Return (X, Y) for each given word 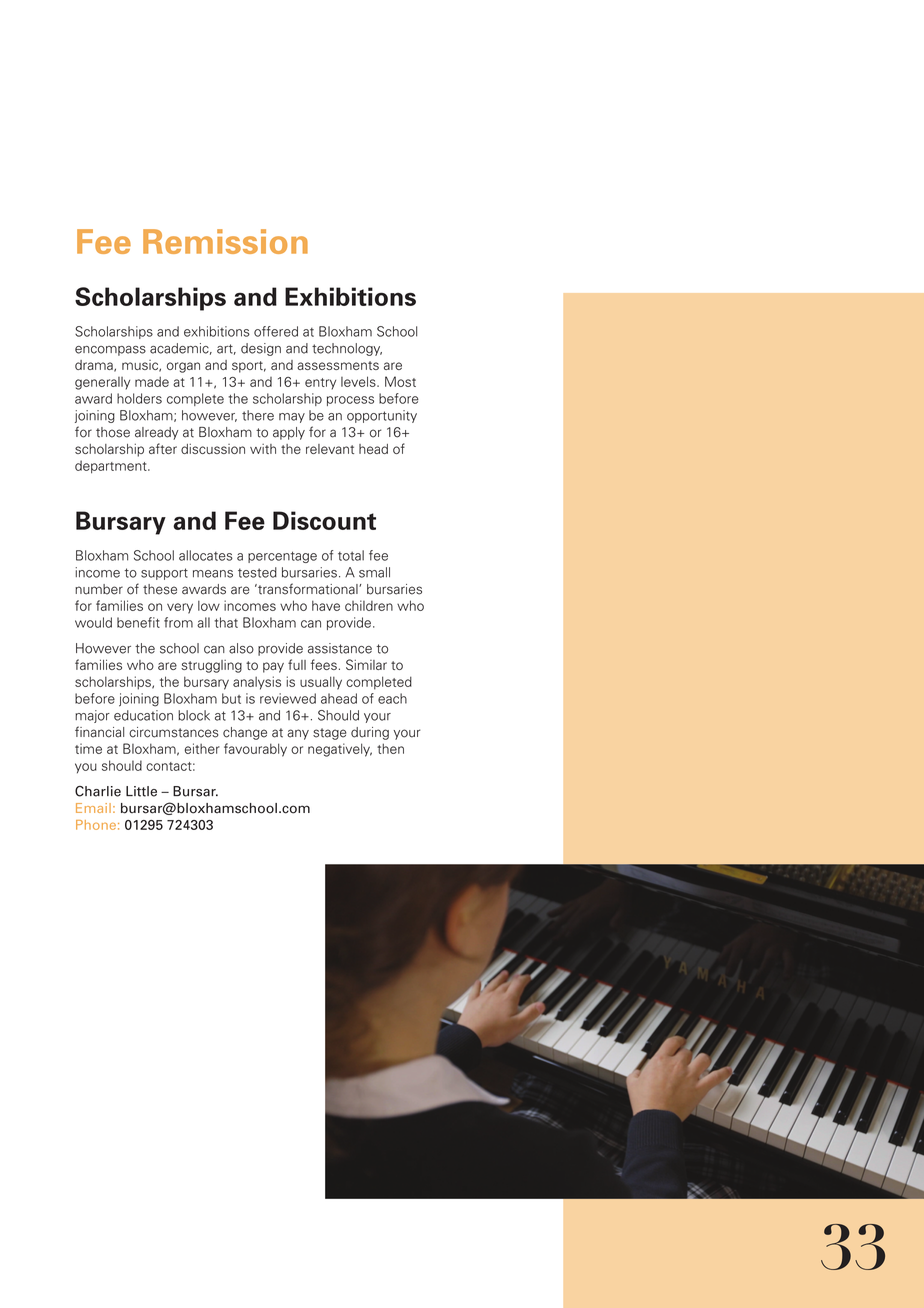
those (113, 432)
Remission (225, 241)
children (369, 605)
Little (141, 791)
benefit (138, 622)
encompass (110, 351)
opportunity (382, 416)
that (226, 622)
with (263, 449)
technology (347, 349)
